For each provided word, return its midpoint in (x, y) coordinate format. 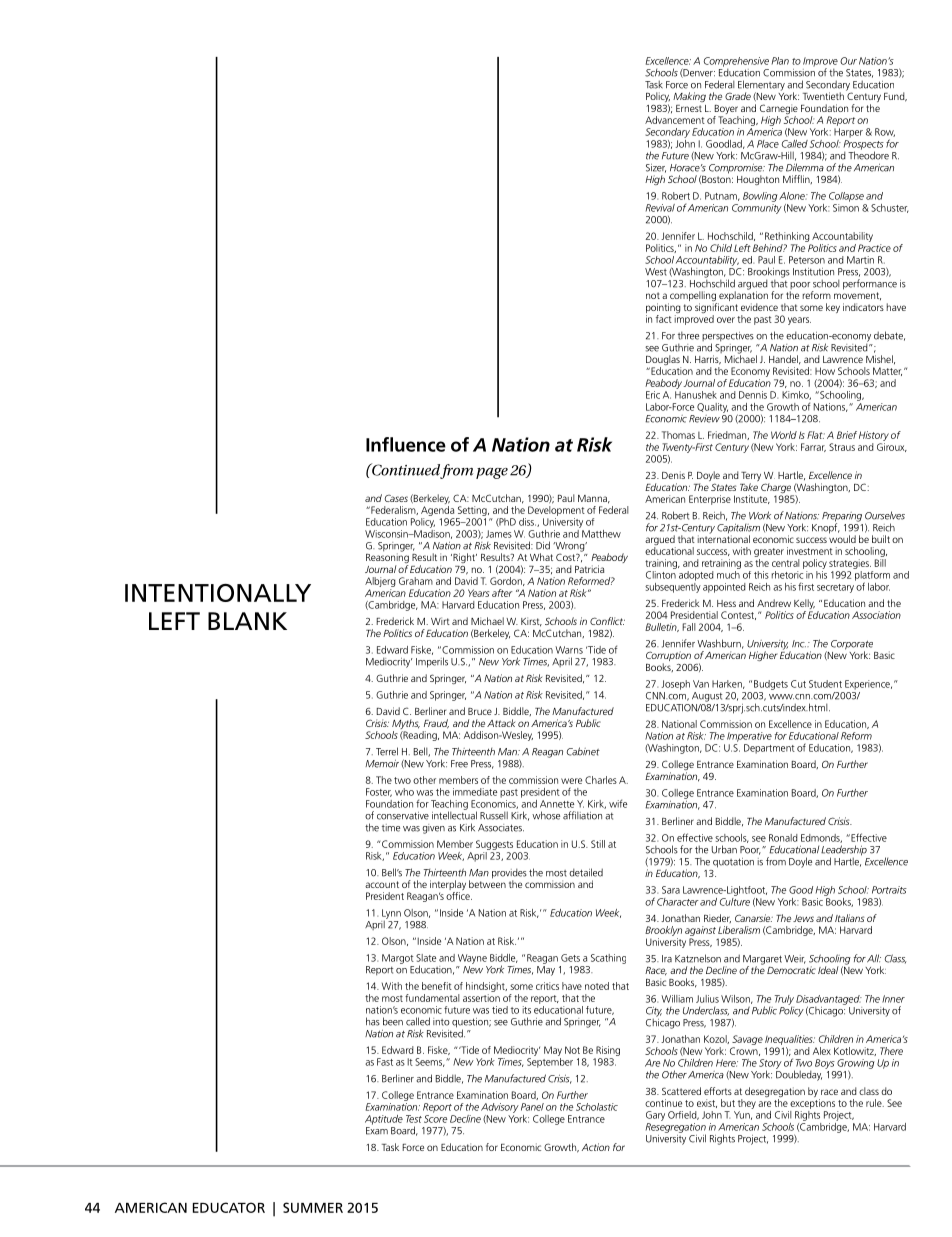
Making (689, 97)
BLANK (247, 621)
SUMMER (313, 1207)
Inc (799, 644)
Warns (569, 650)
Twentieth (823, 96)
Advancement (675, 120)
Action (596, 1147)
